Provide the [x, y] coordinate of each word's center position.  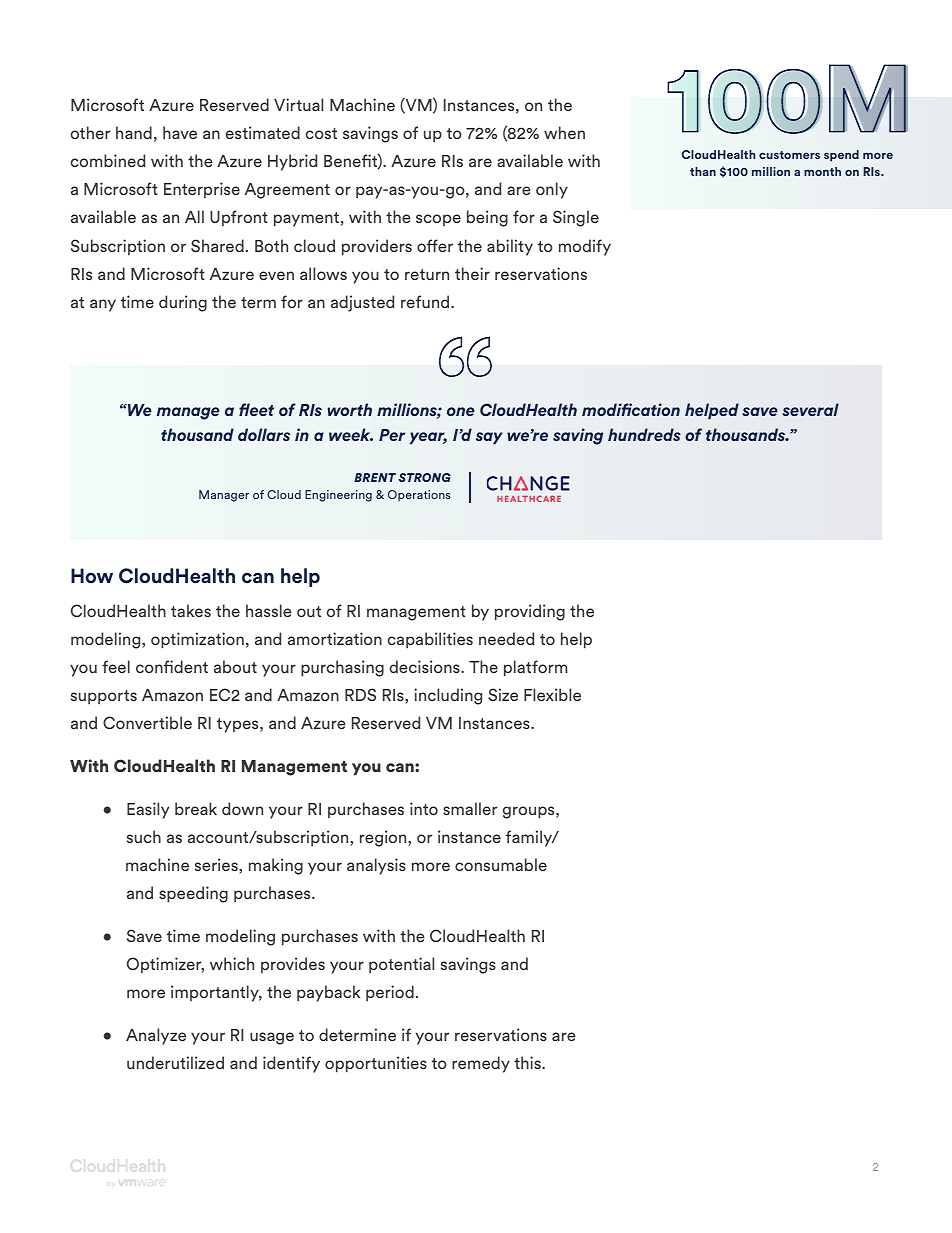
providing [530, 612]
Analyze [156, 1036]
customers [789, 155]
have [180, 132]
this [528, 1062]
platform [535, 668]
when [564, 132]
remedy [481, 1064]
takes [191, 610]
